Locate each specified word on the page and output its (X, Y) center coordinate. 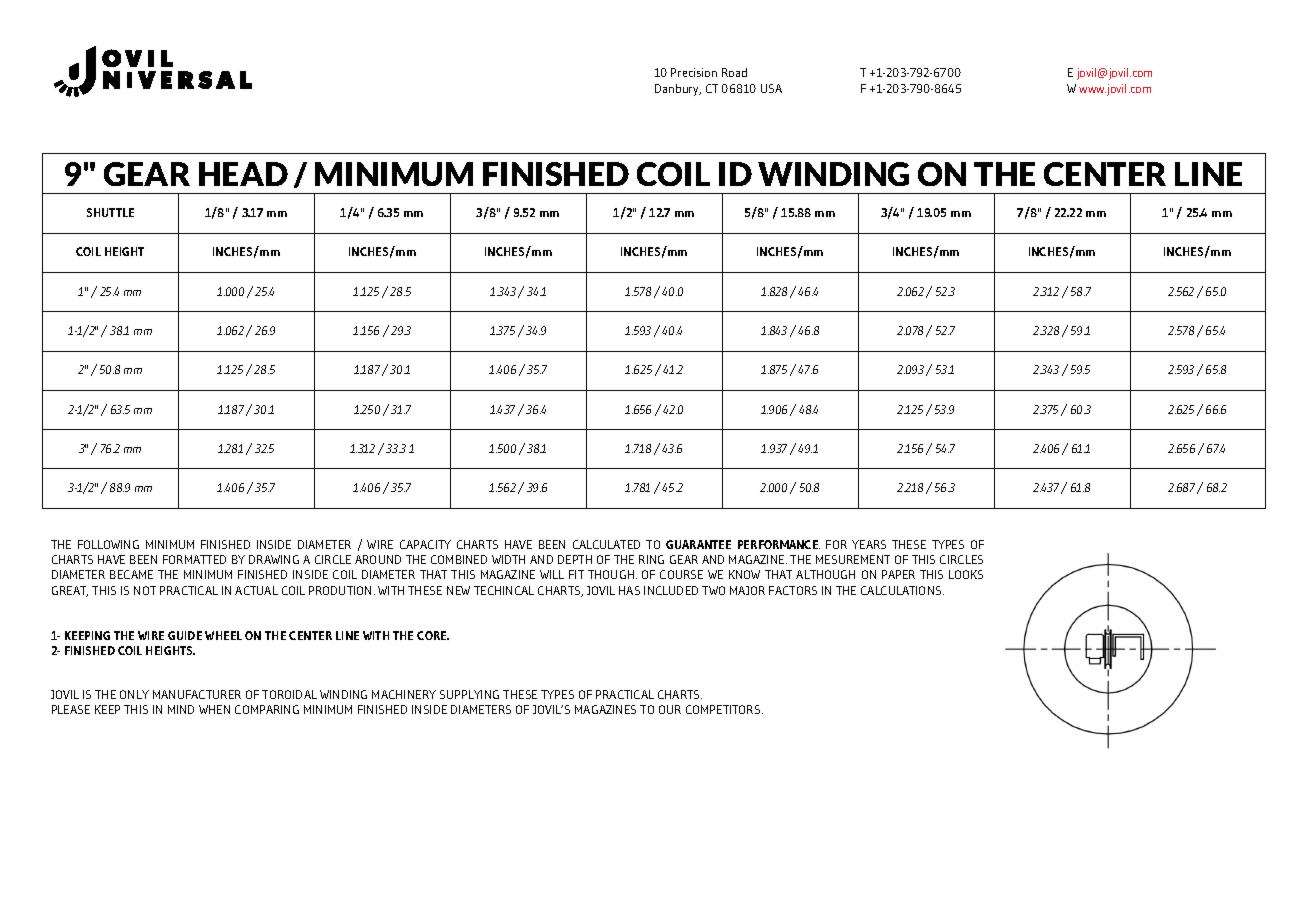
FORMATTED (194, 559)
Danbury (678, 90)
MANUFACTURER (197, 694)
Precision (694, 72)
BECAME (131, 574)
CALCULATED (606, 544)
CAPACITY (425, 544)
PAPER (898, 574)
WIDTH (508, 559)
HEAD (243, 174)
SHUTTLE (110, 212)
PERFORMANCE (779, 544)
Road (734, 72)
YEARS (869, 544)
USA (771, 88)
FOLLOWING (108, 544)
